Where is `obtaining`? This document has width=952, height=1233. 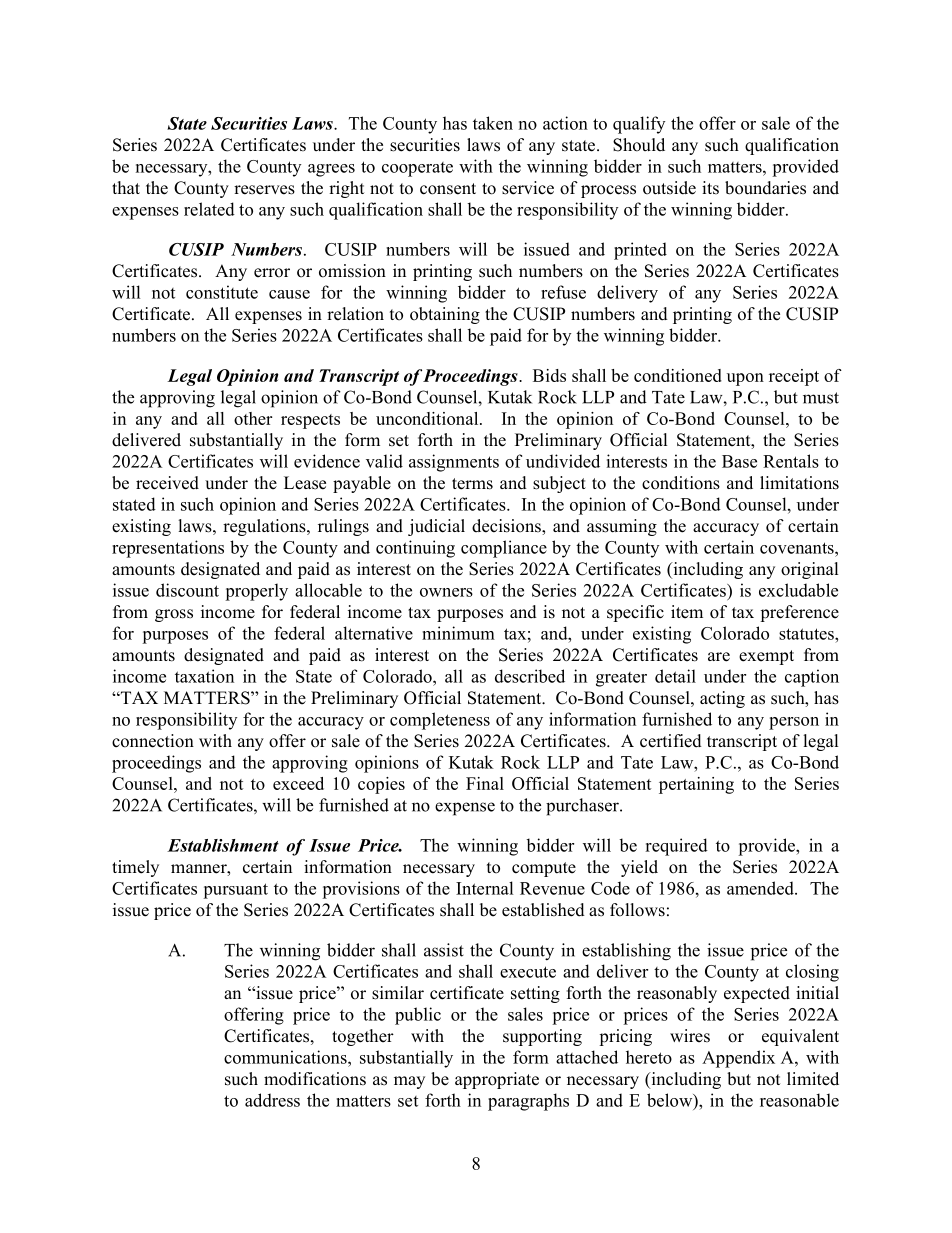
obtaining is located at coordinates (445, 315).
